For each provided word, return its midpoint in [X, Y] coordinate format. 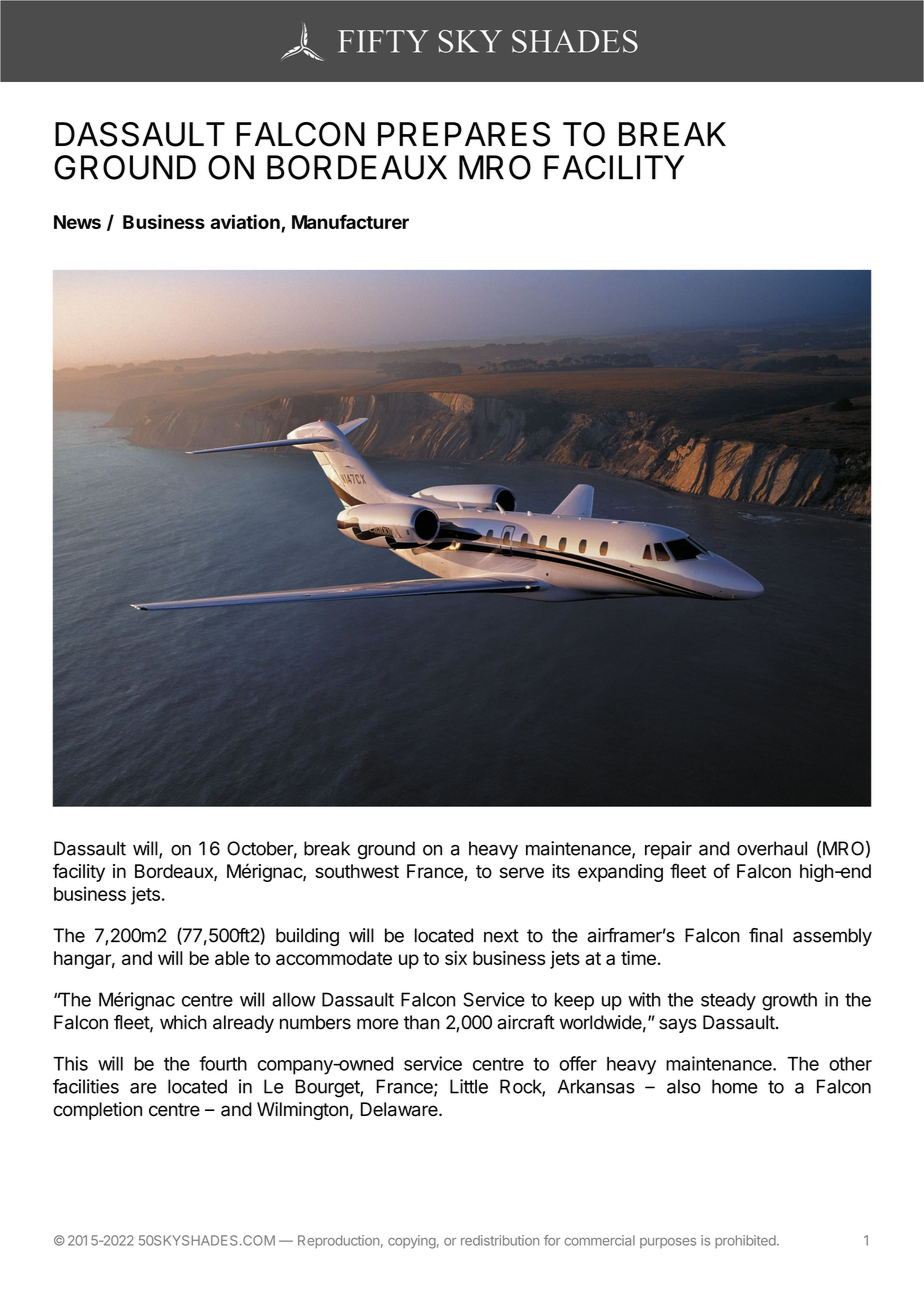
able [232, 958]
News [77, 222]
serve [522, 872]
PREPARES [464, 134]
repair [668, 850]
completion [97, 1111]
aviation [246, 223]
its [561, 871]
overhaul [772, 848]
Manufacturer [350, 221]
